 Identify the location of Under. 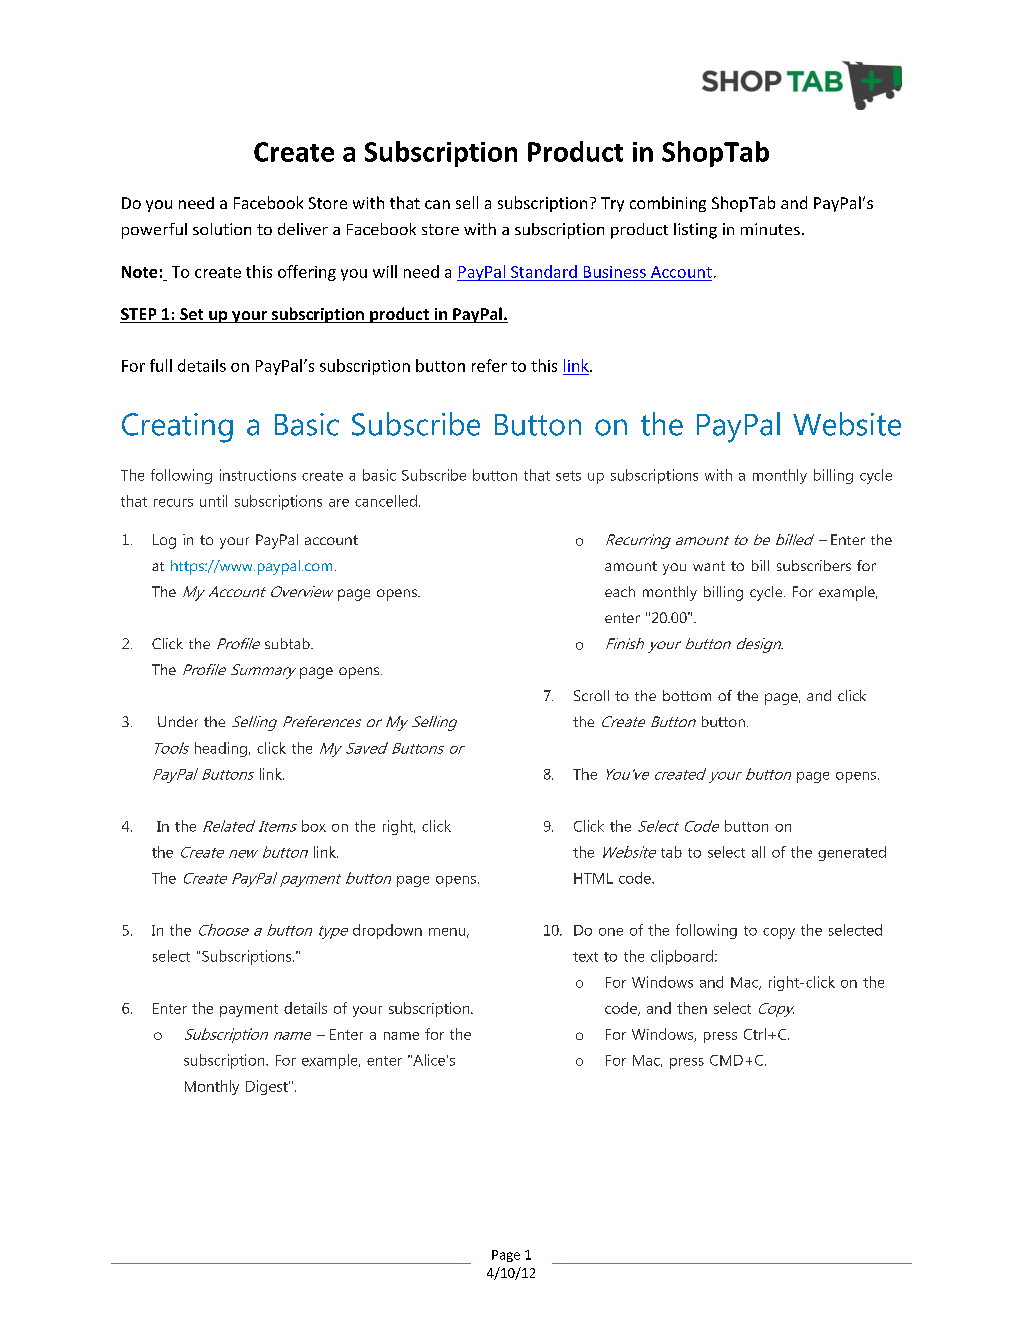
(178, 721).
